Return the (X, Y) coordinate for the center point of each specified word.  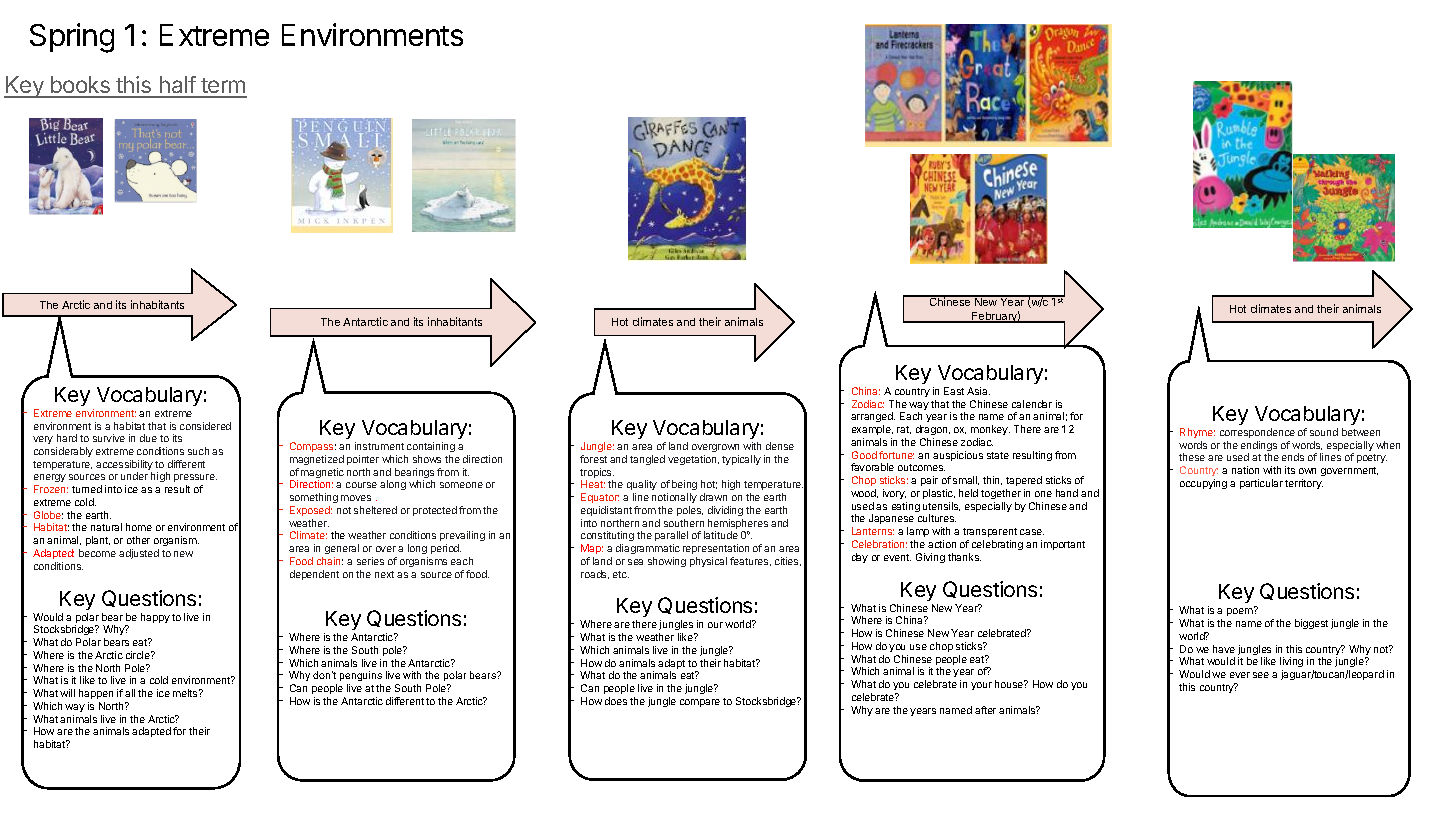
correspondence (1257, 433)
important (1063, 545)
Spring (72, 38)
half (177, 86)
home (139, 527)
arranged (873, 419)
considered (205, 426)
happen (96, 694)
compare (700, 703)
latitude (721, 535)
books (80, 86)
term (223, 87)
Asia (978, 391)
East (954, 391)
